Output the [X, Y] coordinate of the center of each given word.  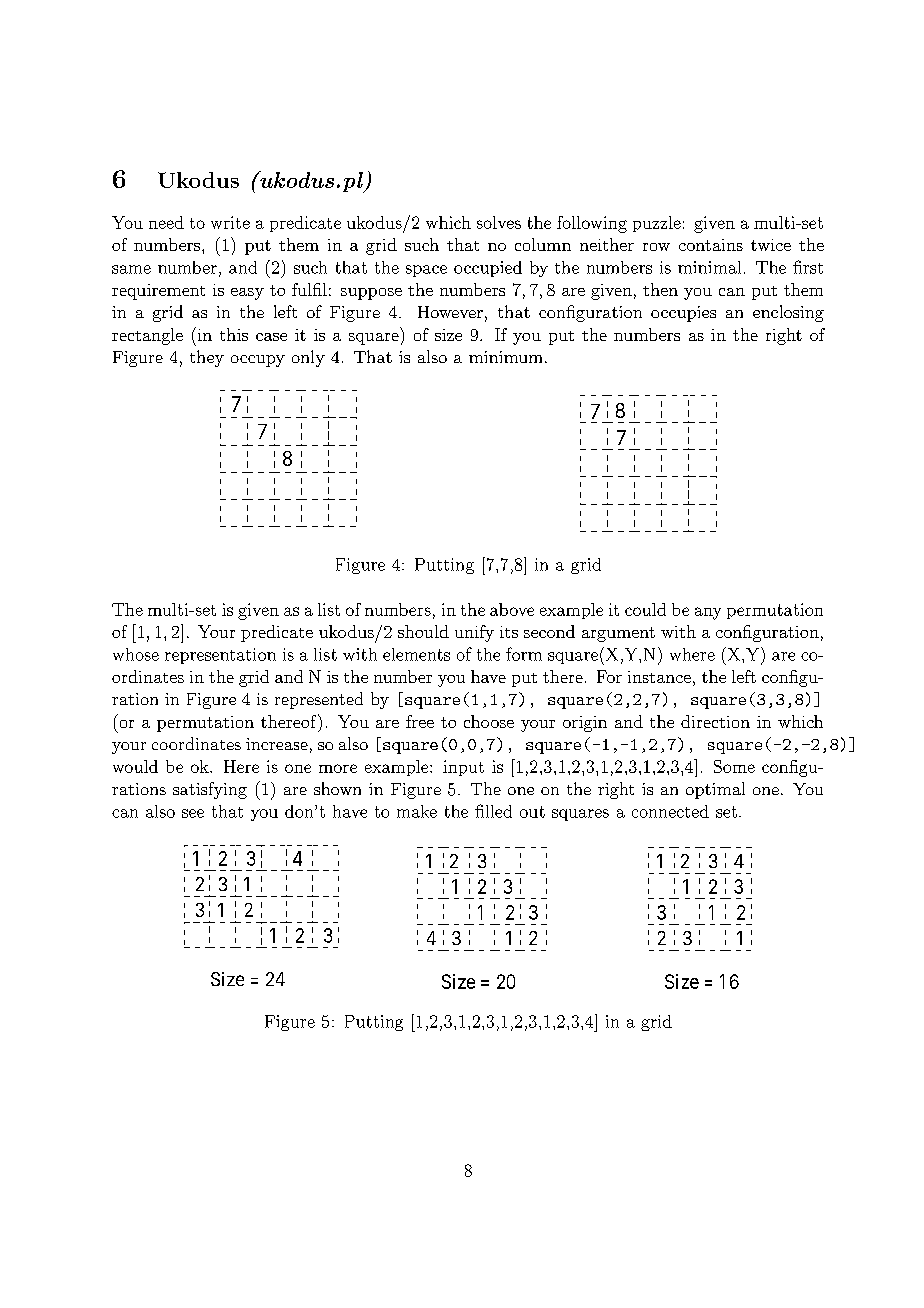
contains [711, 245]
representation [220, 656]
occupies [683, 314]
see [193, 813]
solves [499, 222]
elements [416, 654]
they [207, 358]
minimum [505, 357]
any [708, 613]
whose [136, 654]
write [230, 222]
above [512, 609]
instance [659, 677]
